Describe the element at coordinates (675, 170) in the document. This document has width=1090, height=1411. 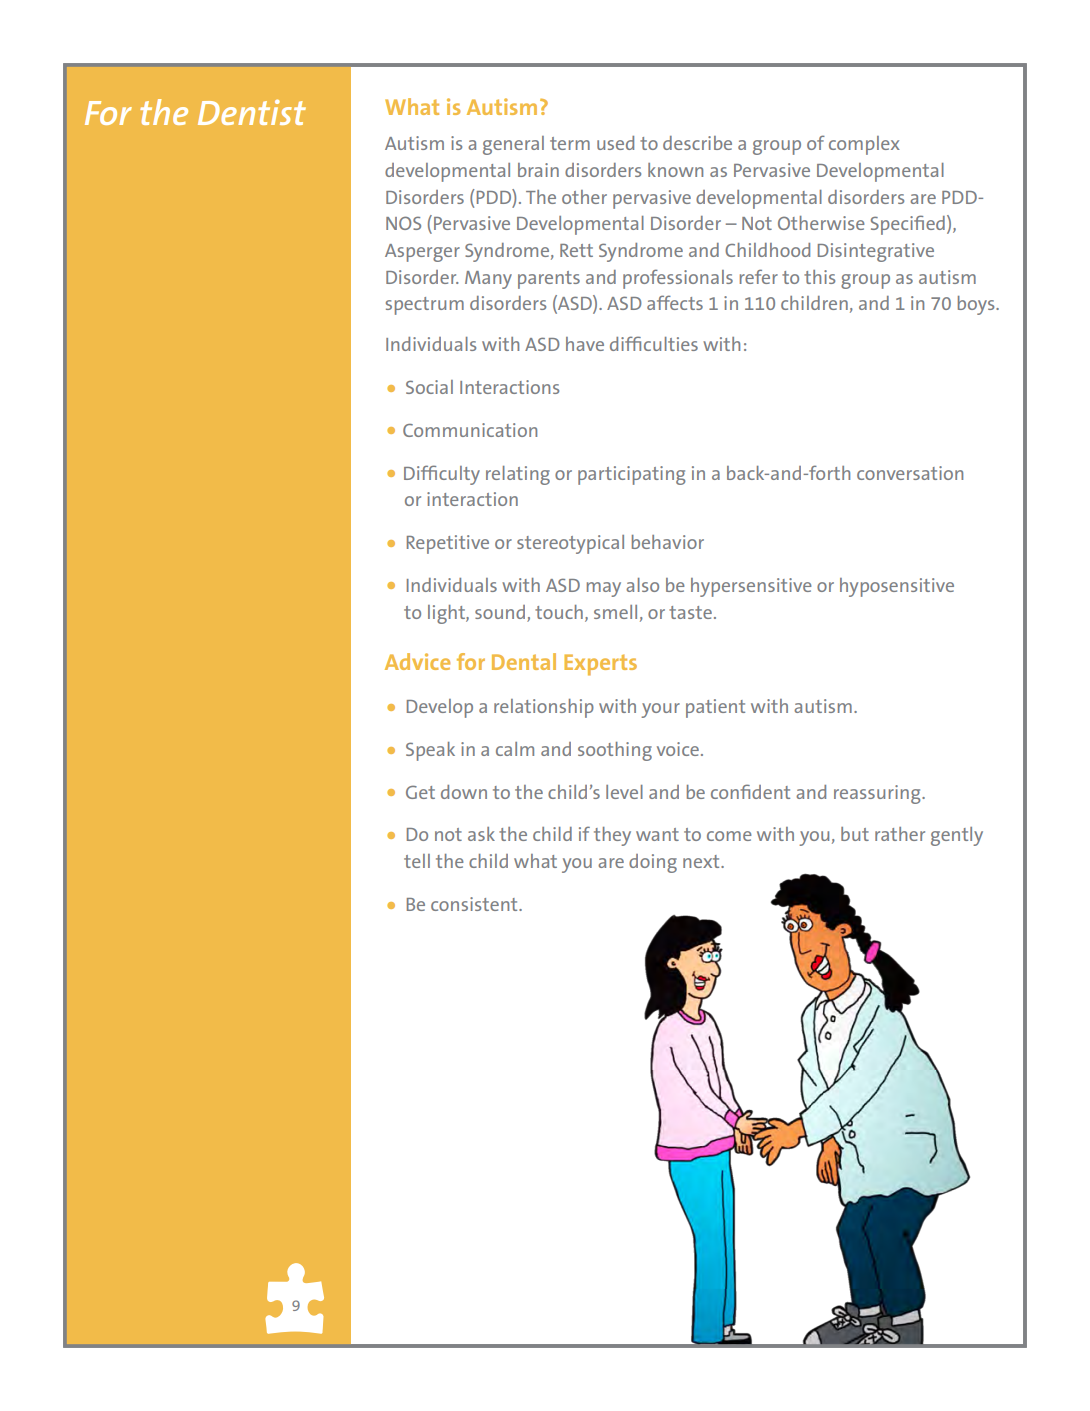
I see `known` at that location.
